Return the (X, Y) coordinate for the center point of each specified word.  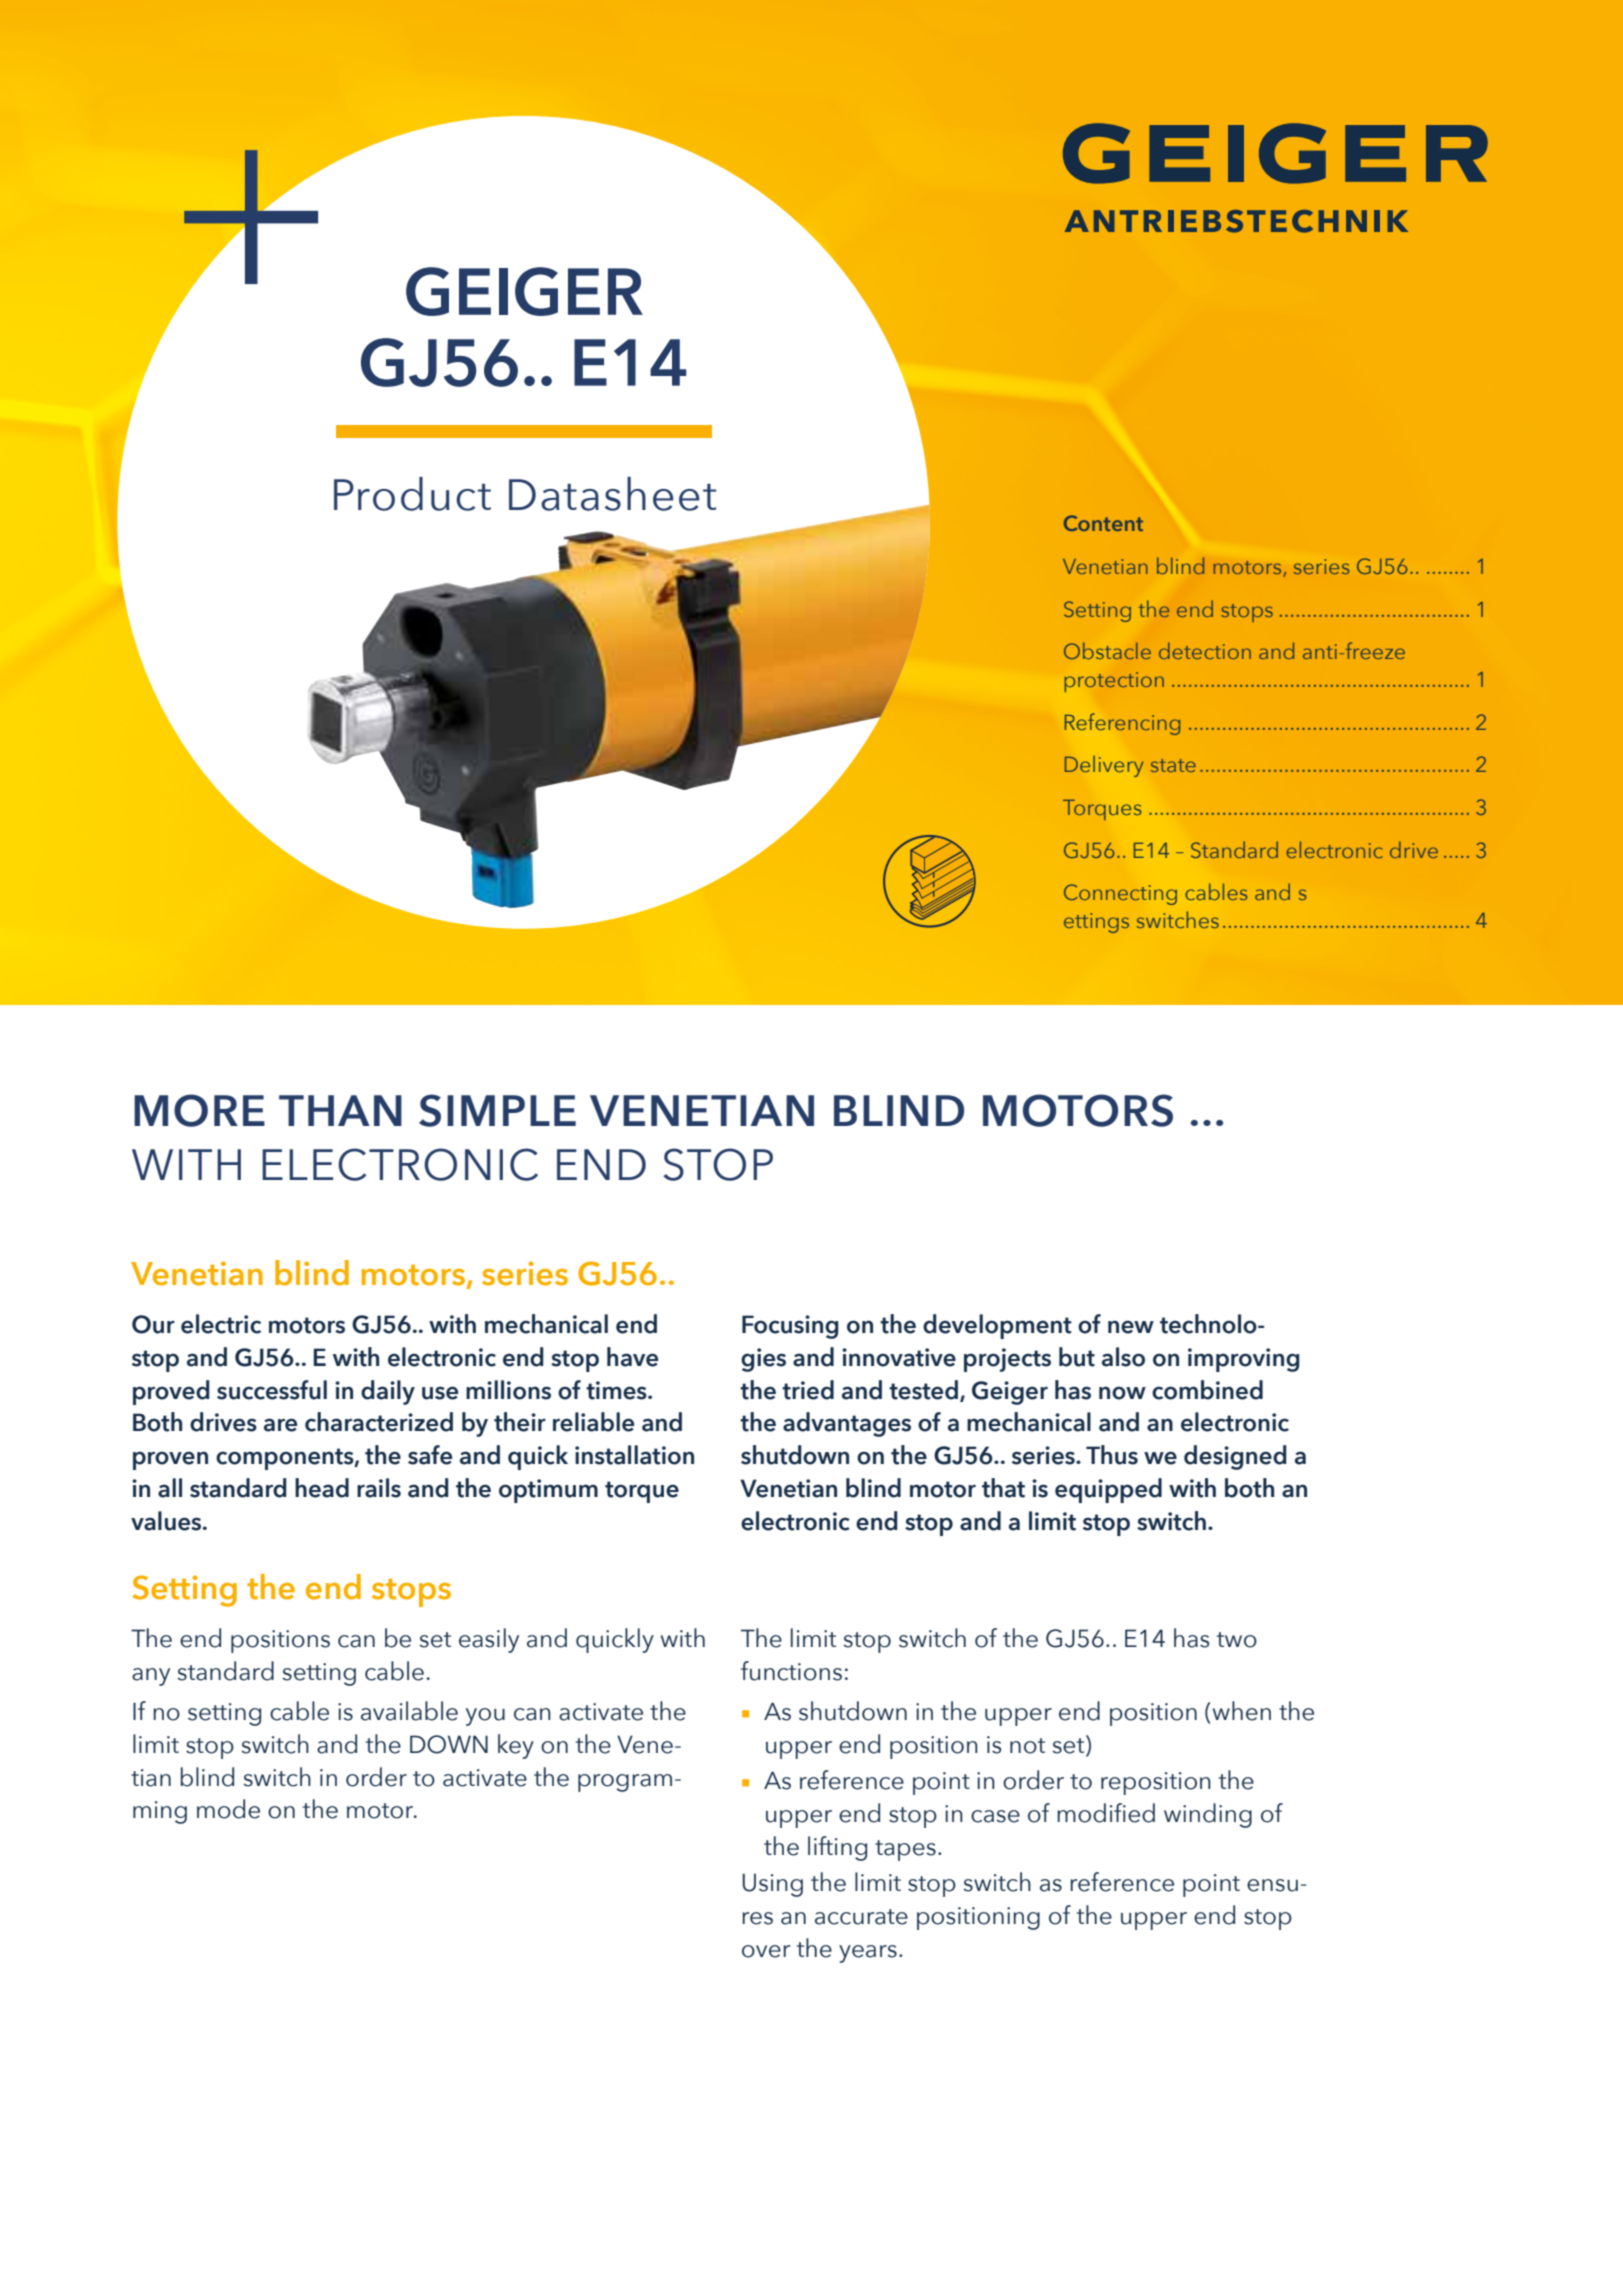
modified (1106, 1813)
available (409, 1711)
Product (412, 494)
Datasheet (612, 494)
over (766, 1951)
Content (1103, 523)
